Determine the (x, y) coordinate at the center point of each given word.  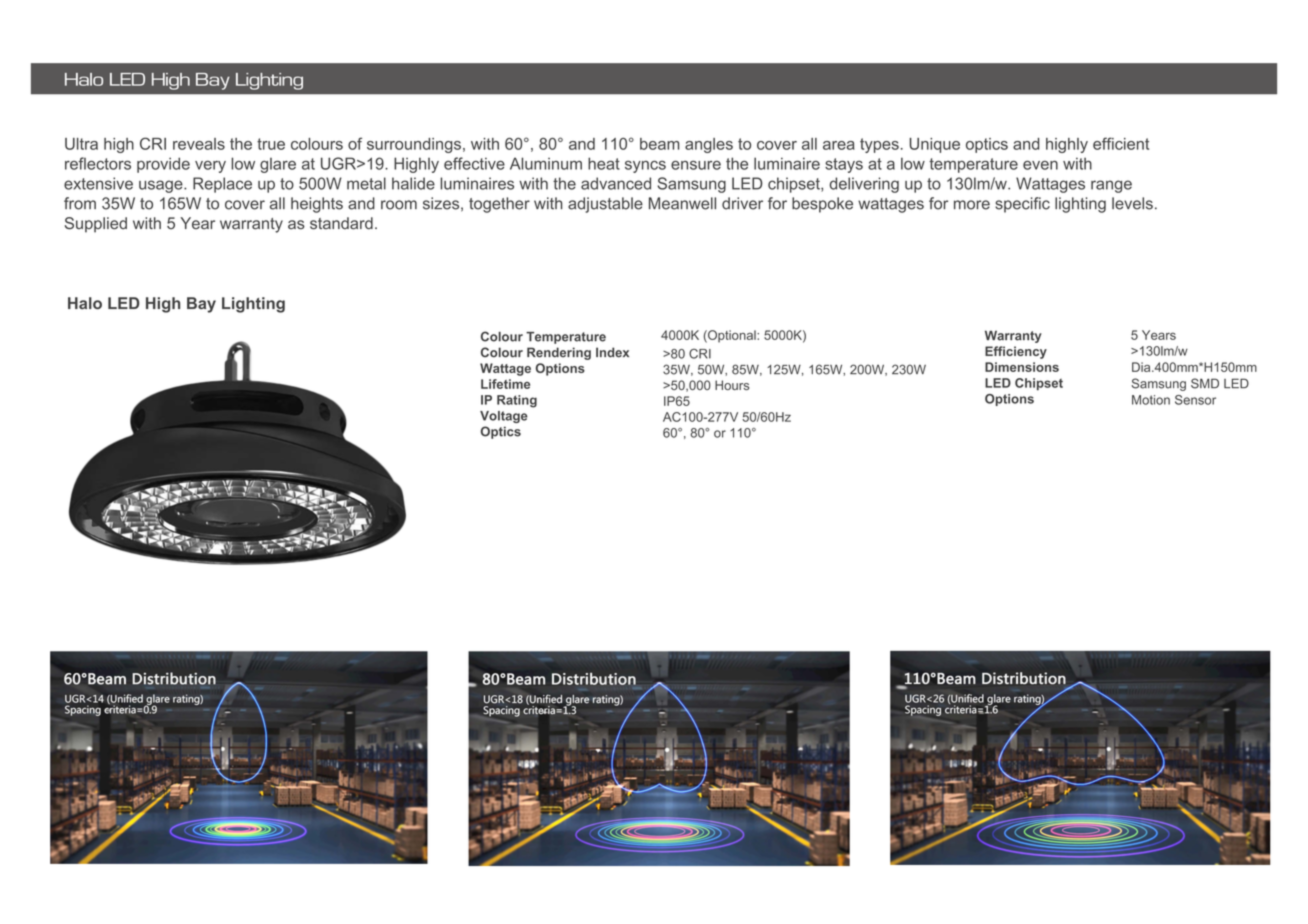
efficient (1121, 143)
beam (659, 144)
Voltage (504, 417)
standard (341, 223)
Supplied (96, 225)
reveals (199, 144)
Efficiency (1016, 352)
